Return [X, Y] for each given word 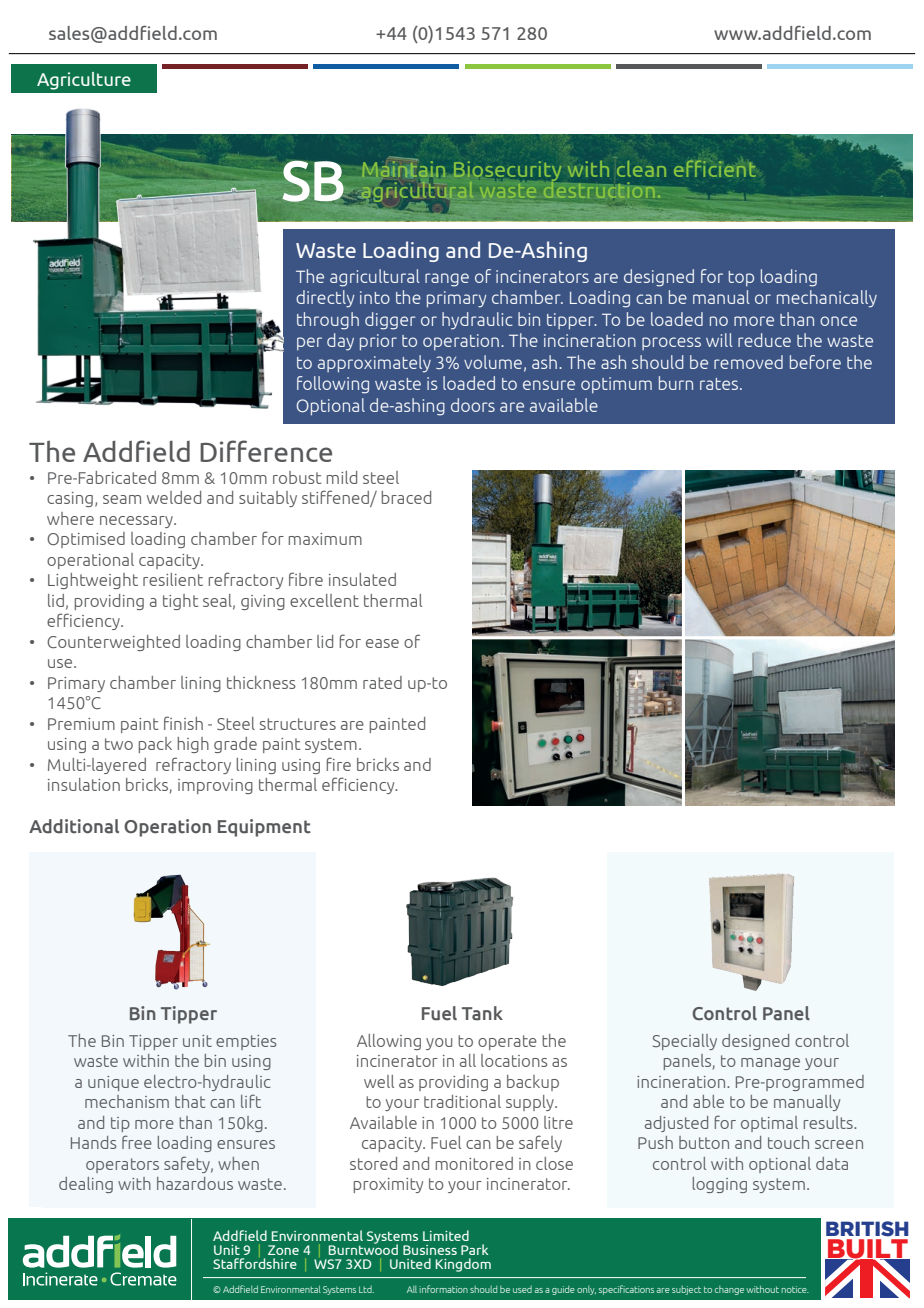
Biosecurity [508, 172]
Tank [482, 1013]
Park [474, 1249]
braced [406, 497]
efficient [715, 168]
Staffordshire [255, 1262]
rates [720, 384]
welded [174, 497]
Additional [74, 826]
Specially [685, 1042]
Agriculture [84, 81]
